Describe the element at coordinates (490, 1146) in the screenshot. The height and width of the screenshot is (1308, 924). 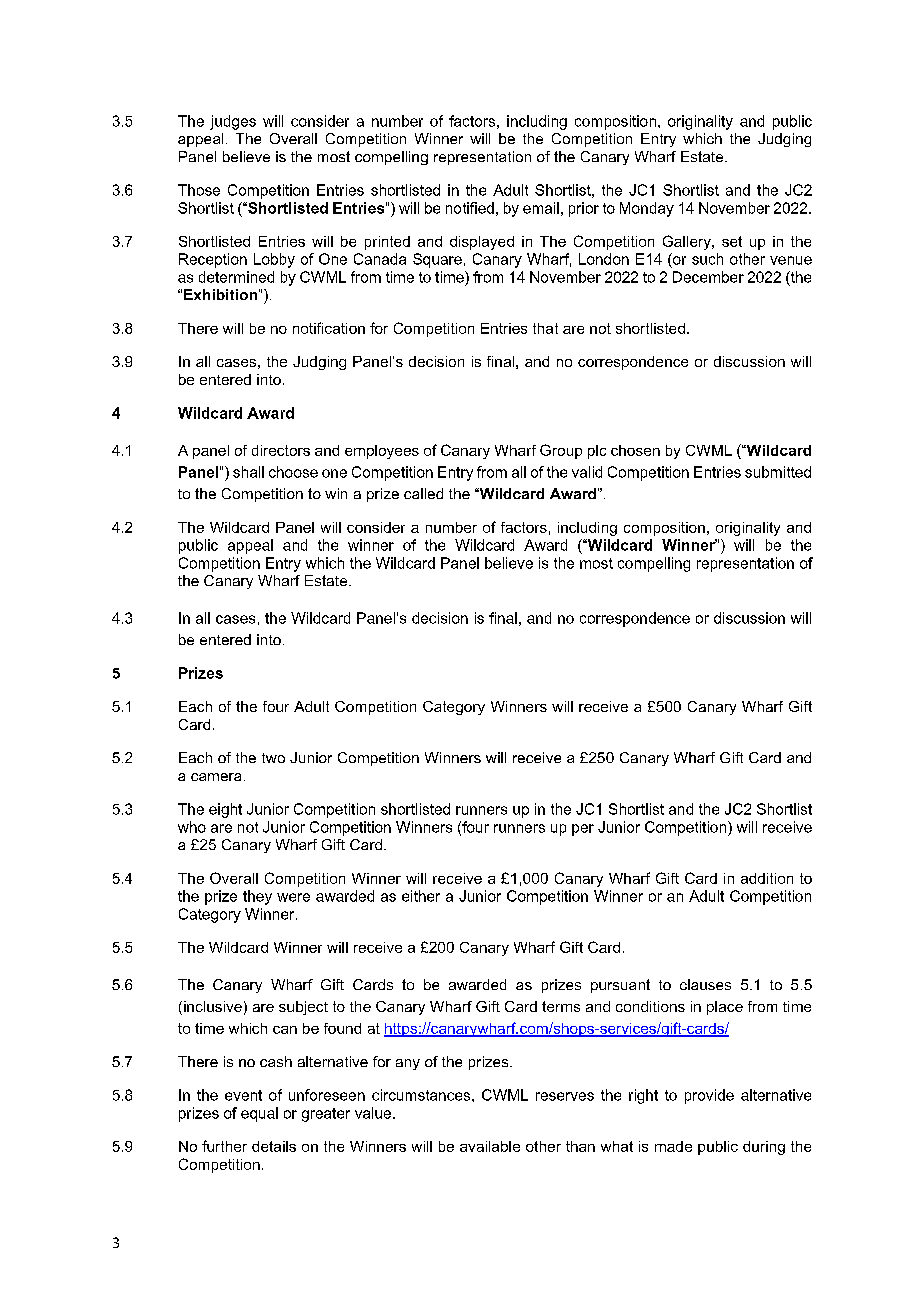
I see `available` at that location.
